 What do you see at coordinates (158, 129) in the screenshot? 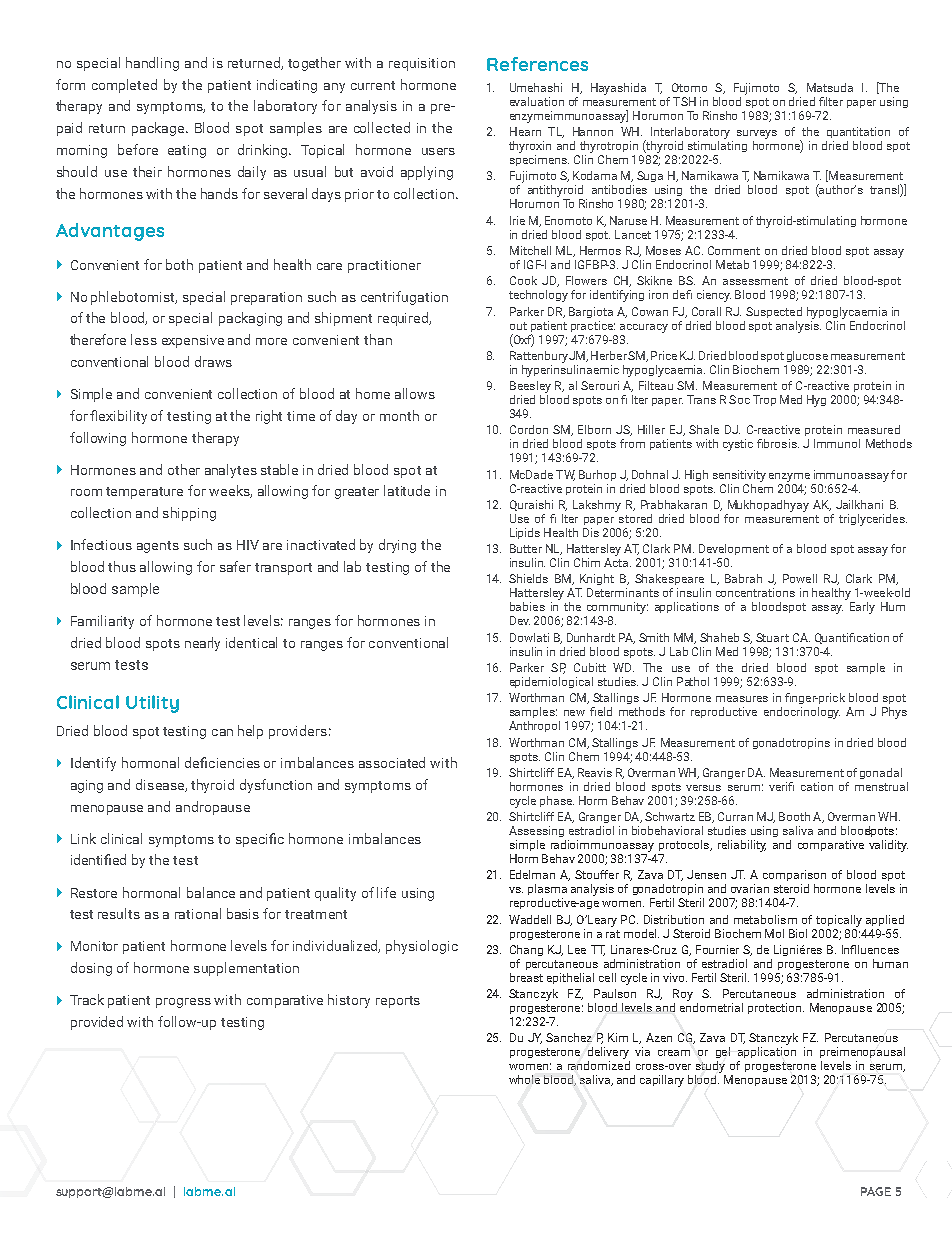
I see `package` at bounding box center [158, 129].
